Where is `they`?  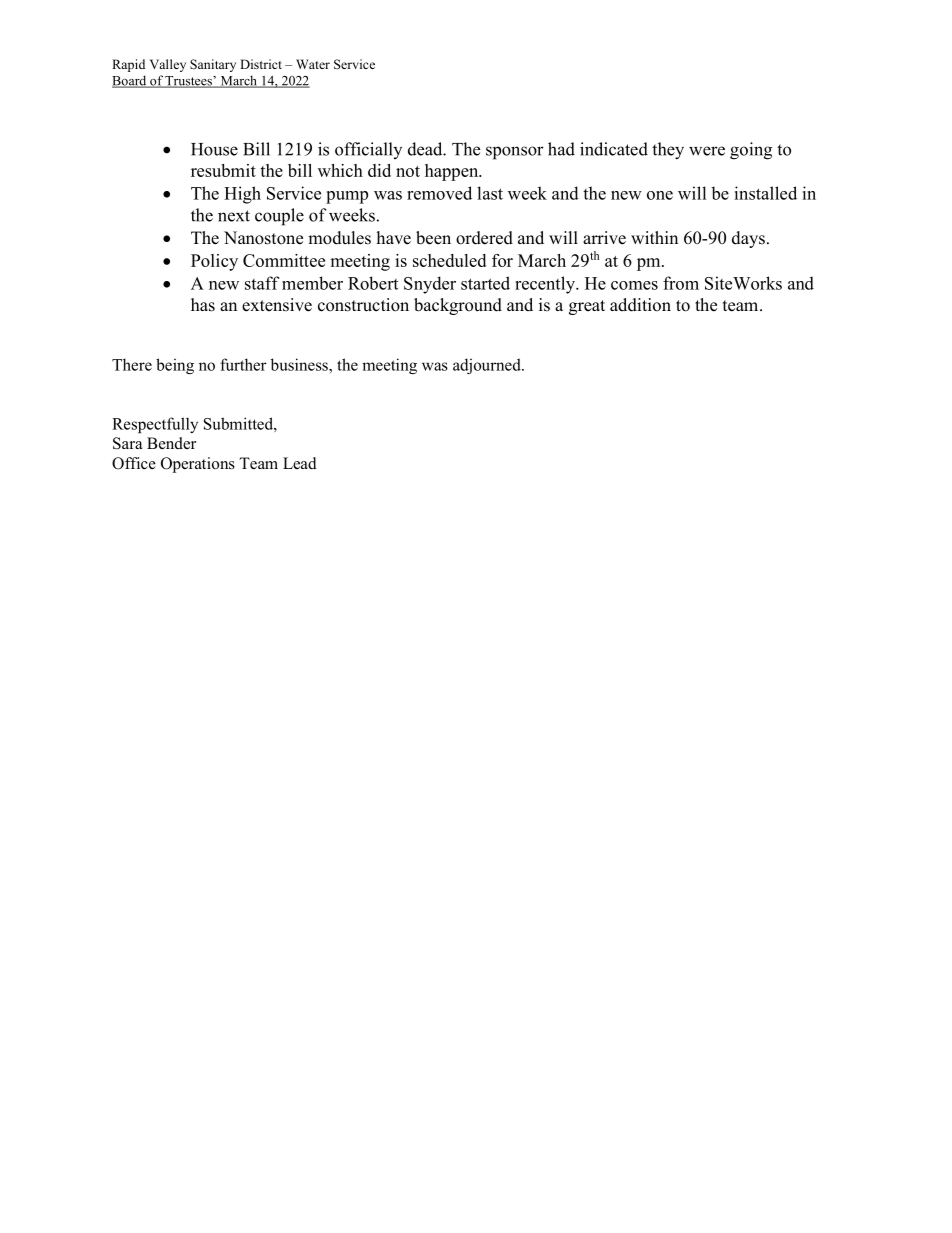
they is located at coordinates (668, 151).
